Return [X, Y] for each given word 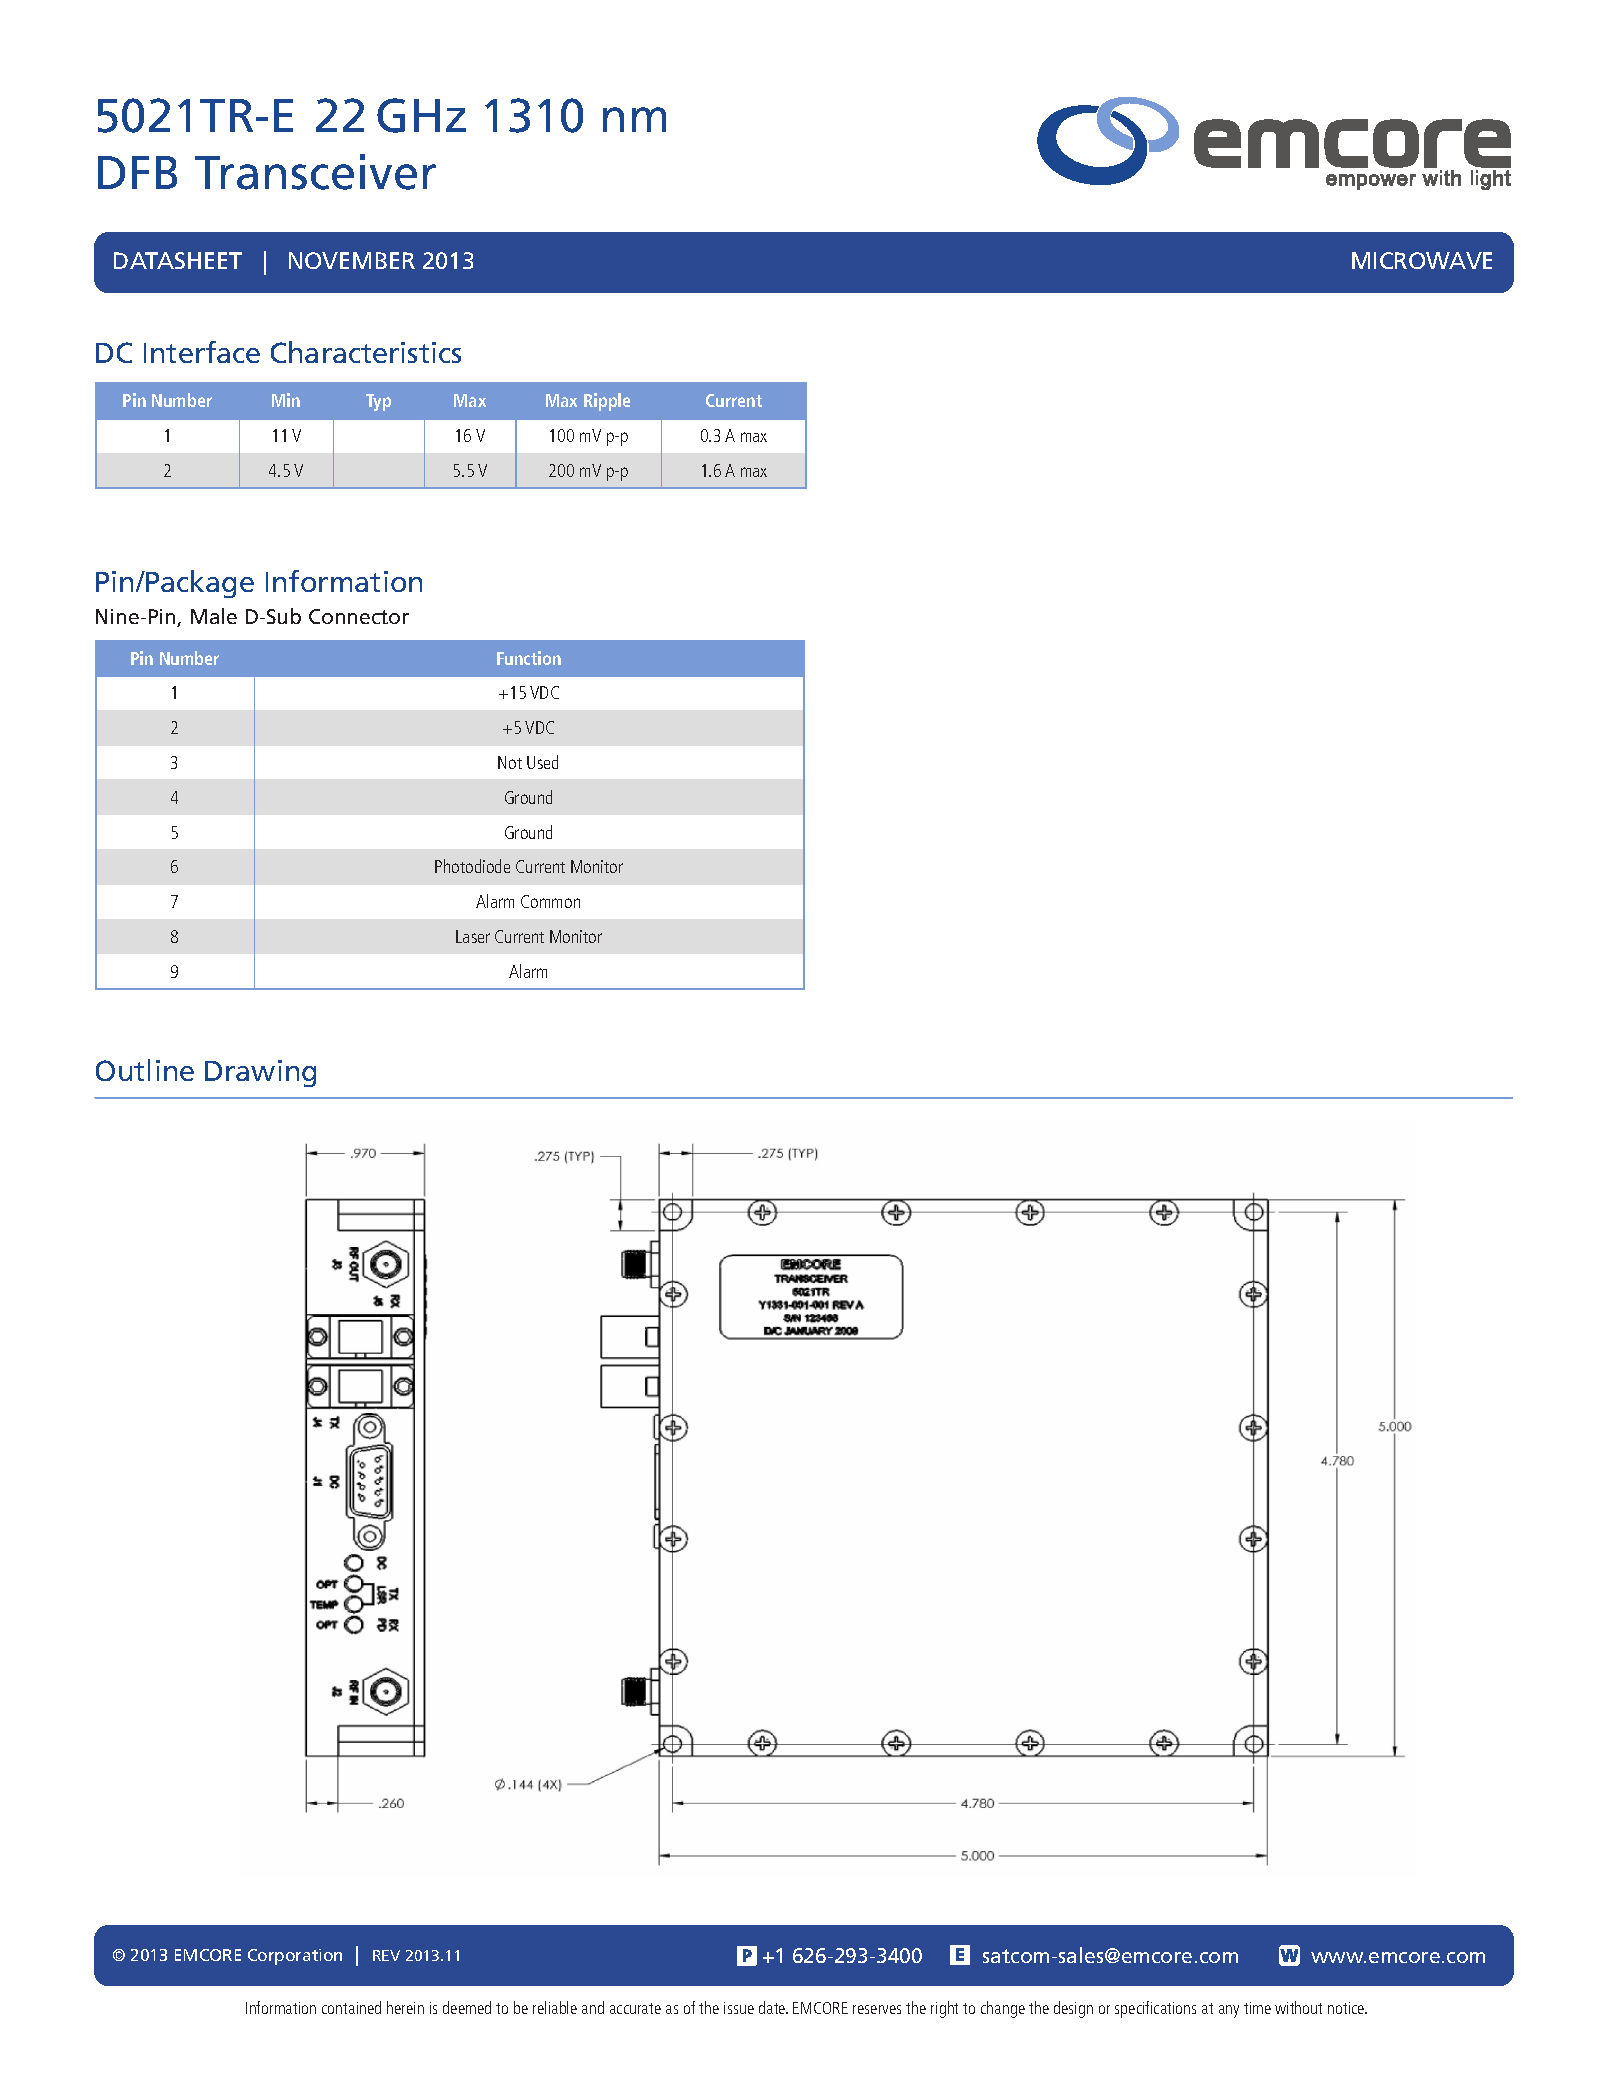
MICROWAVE [1422, 260]
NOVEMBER [352, 260]
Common [550, 901]
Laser [473, 936]
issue [739, 2008]
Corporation [295, 1957]
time [1257, 2008]
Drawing [260, 1073]
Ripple [607, 402]
